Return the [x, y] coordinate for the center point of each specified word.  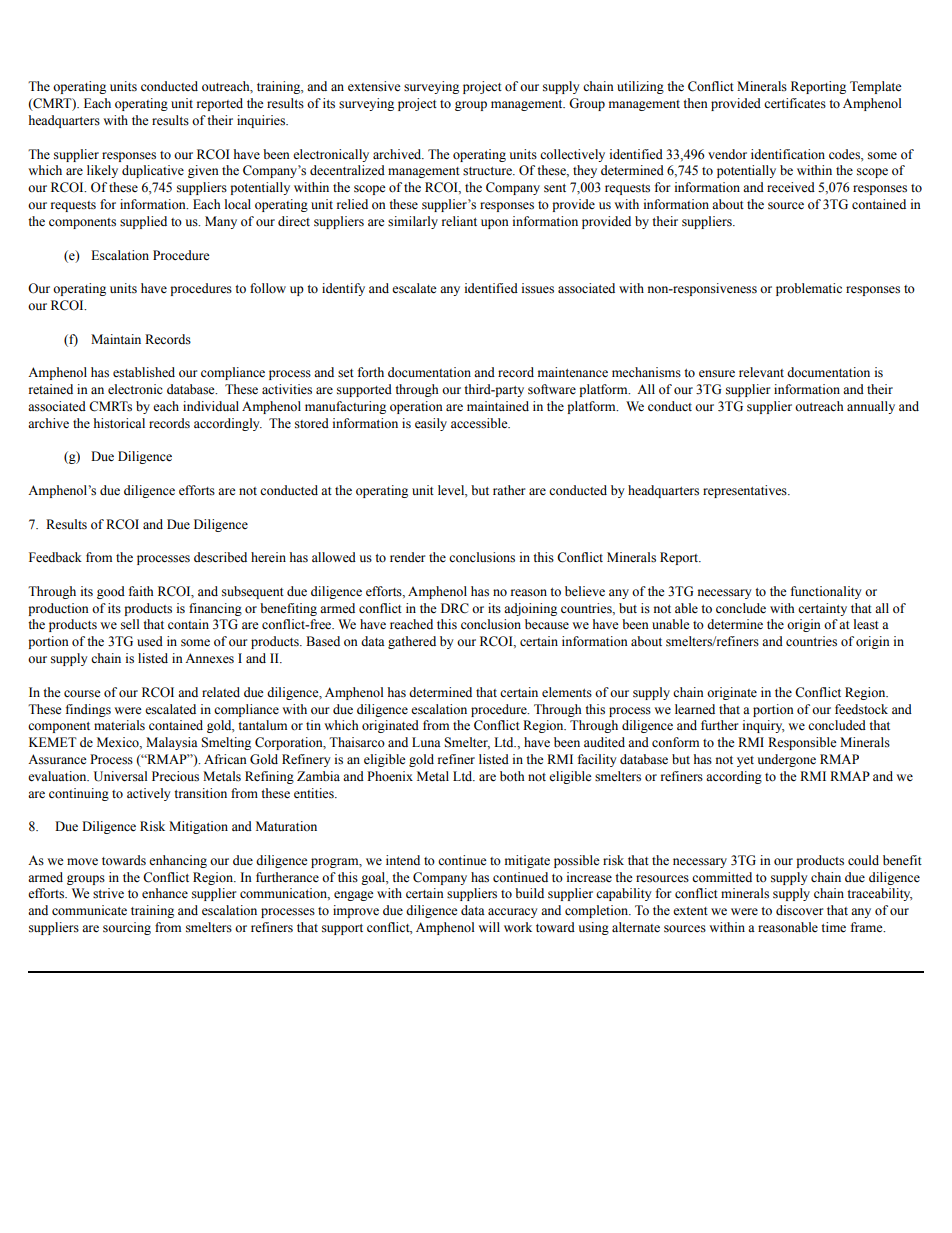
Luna [426, 742]
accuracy [513, 913]
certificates [795, 103]
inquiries [262, 121]
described [220, 557]
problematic [809, 289]
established [144, 372]
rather [509, 490]
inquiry [763, 726]
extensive [374, 86]
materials [119, 725]
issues [538, 288]
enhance [165, 893]
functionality [826, 592]
